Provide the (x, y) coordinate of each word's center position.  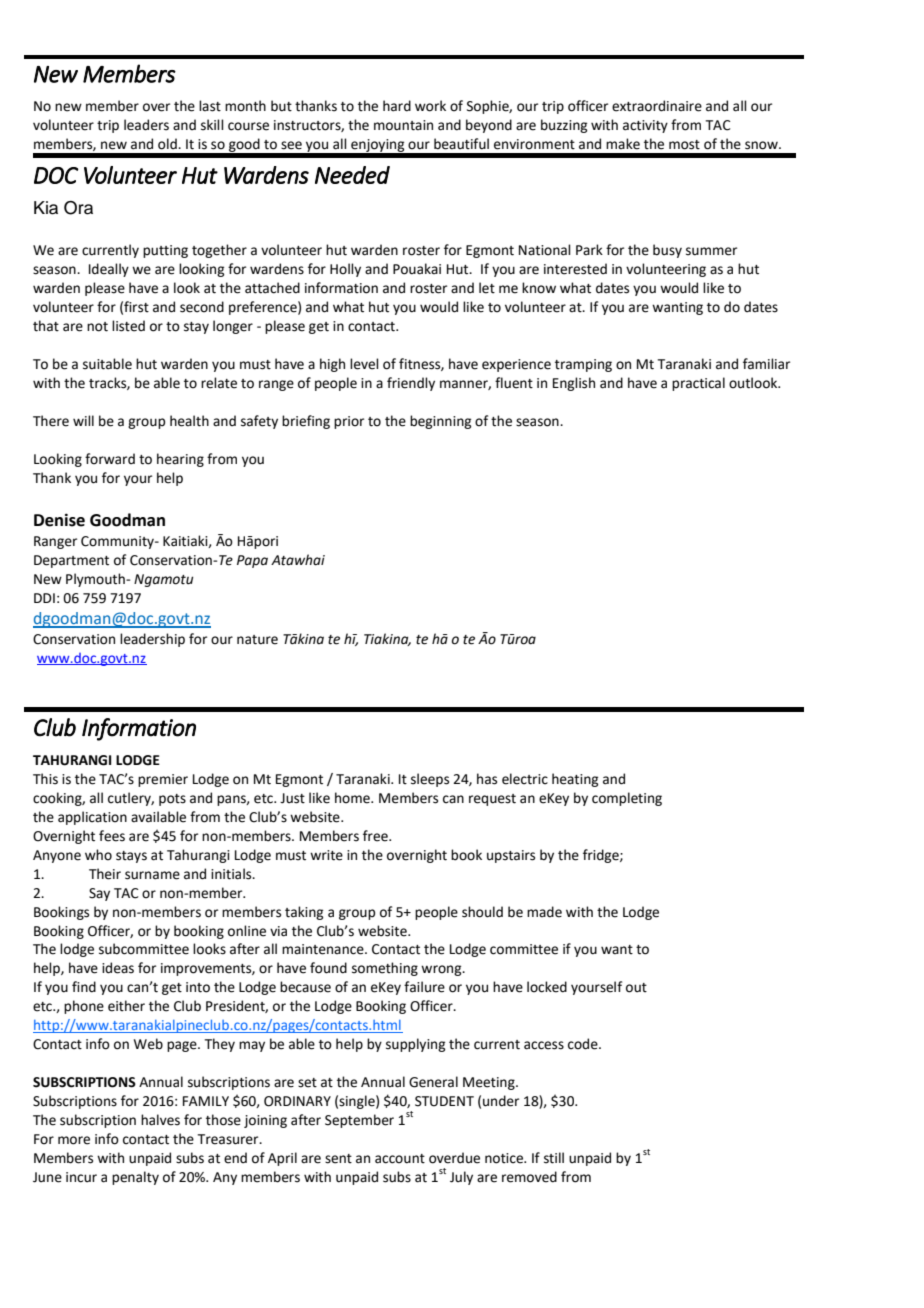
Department (71, 561)
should (482, 912)
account (400, 1159)
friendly (411, 384)
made (544, 912)
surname (152, 875)
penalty (135, 1178)
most (684, 145)
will (83, 420)
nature (257, 640)
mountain (403, 125)
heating (575, 780)
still (554, 1158)
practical (698, 384)
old (168, 144)
